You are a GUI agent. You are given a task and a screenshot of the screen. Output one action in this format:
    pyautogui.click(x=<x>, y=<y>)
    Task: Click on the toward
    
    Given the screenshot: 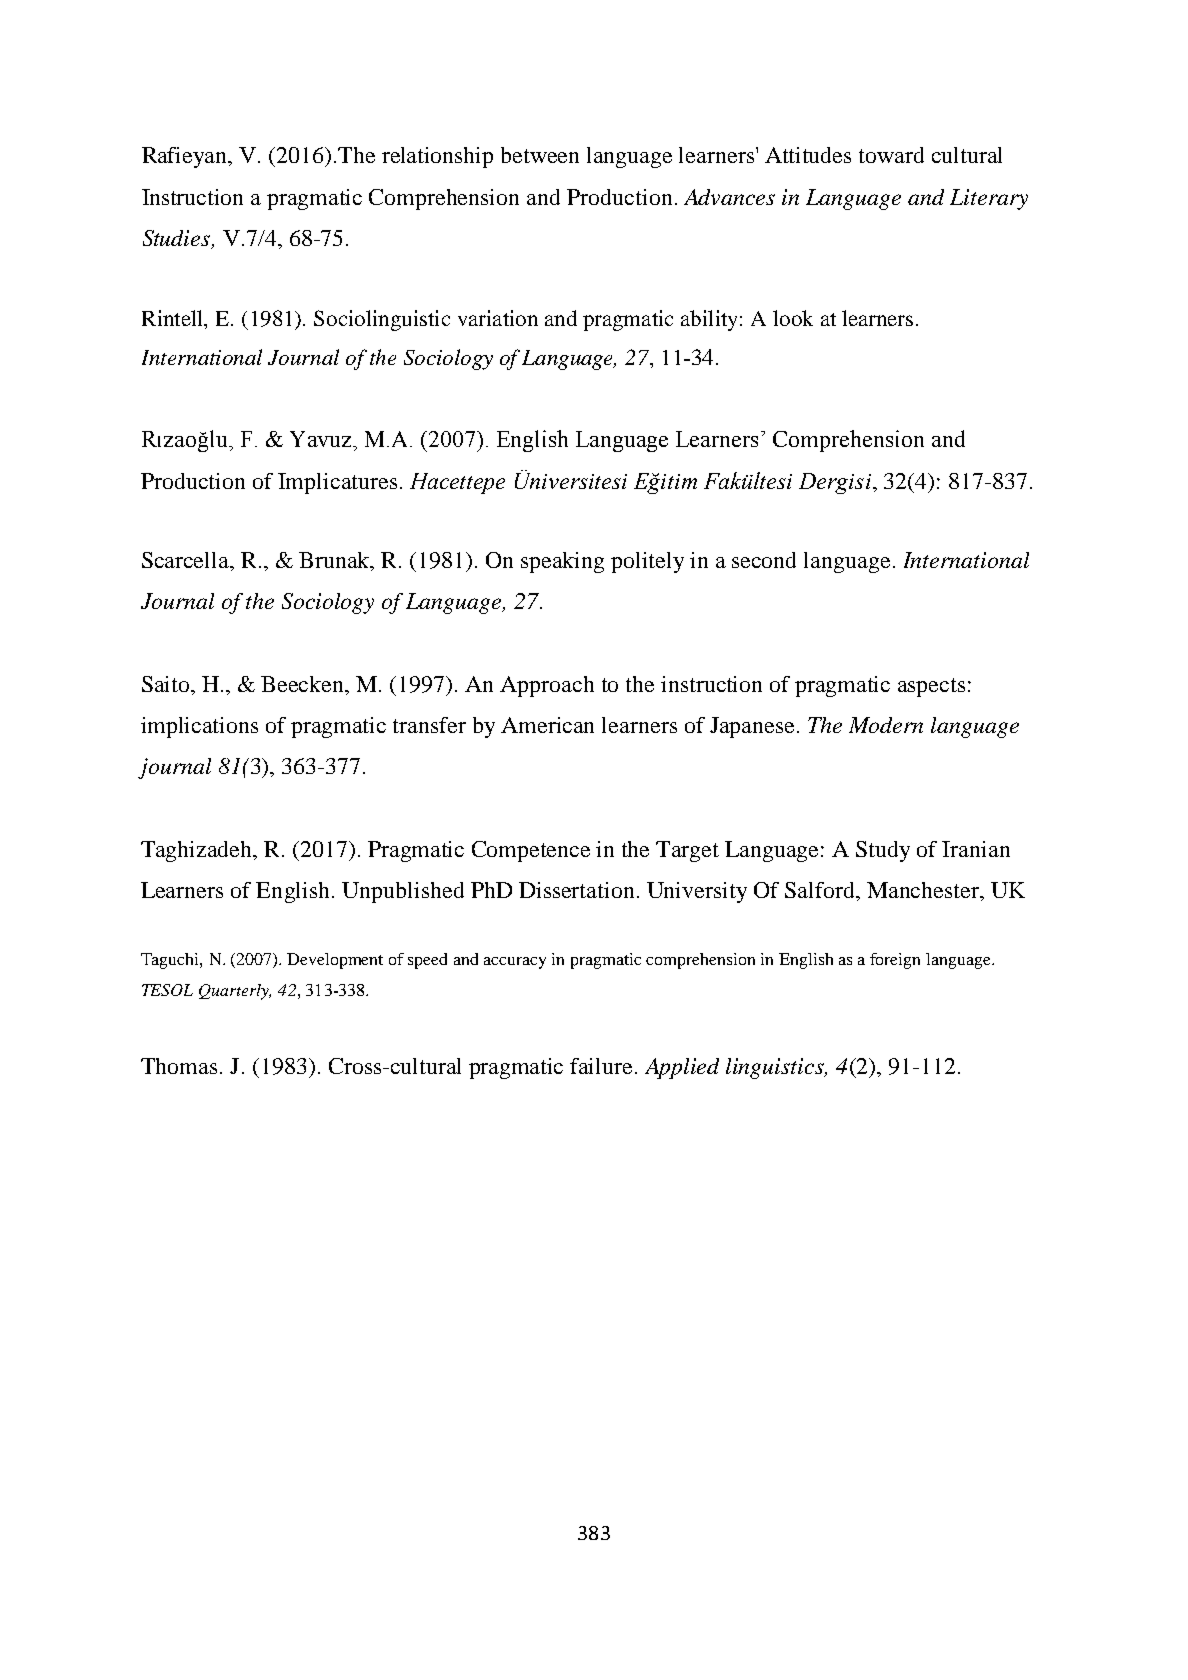 What is the action you would take?
    pyautogui.click(x=891, y=155)
